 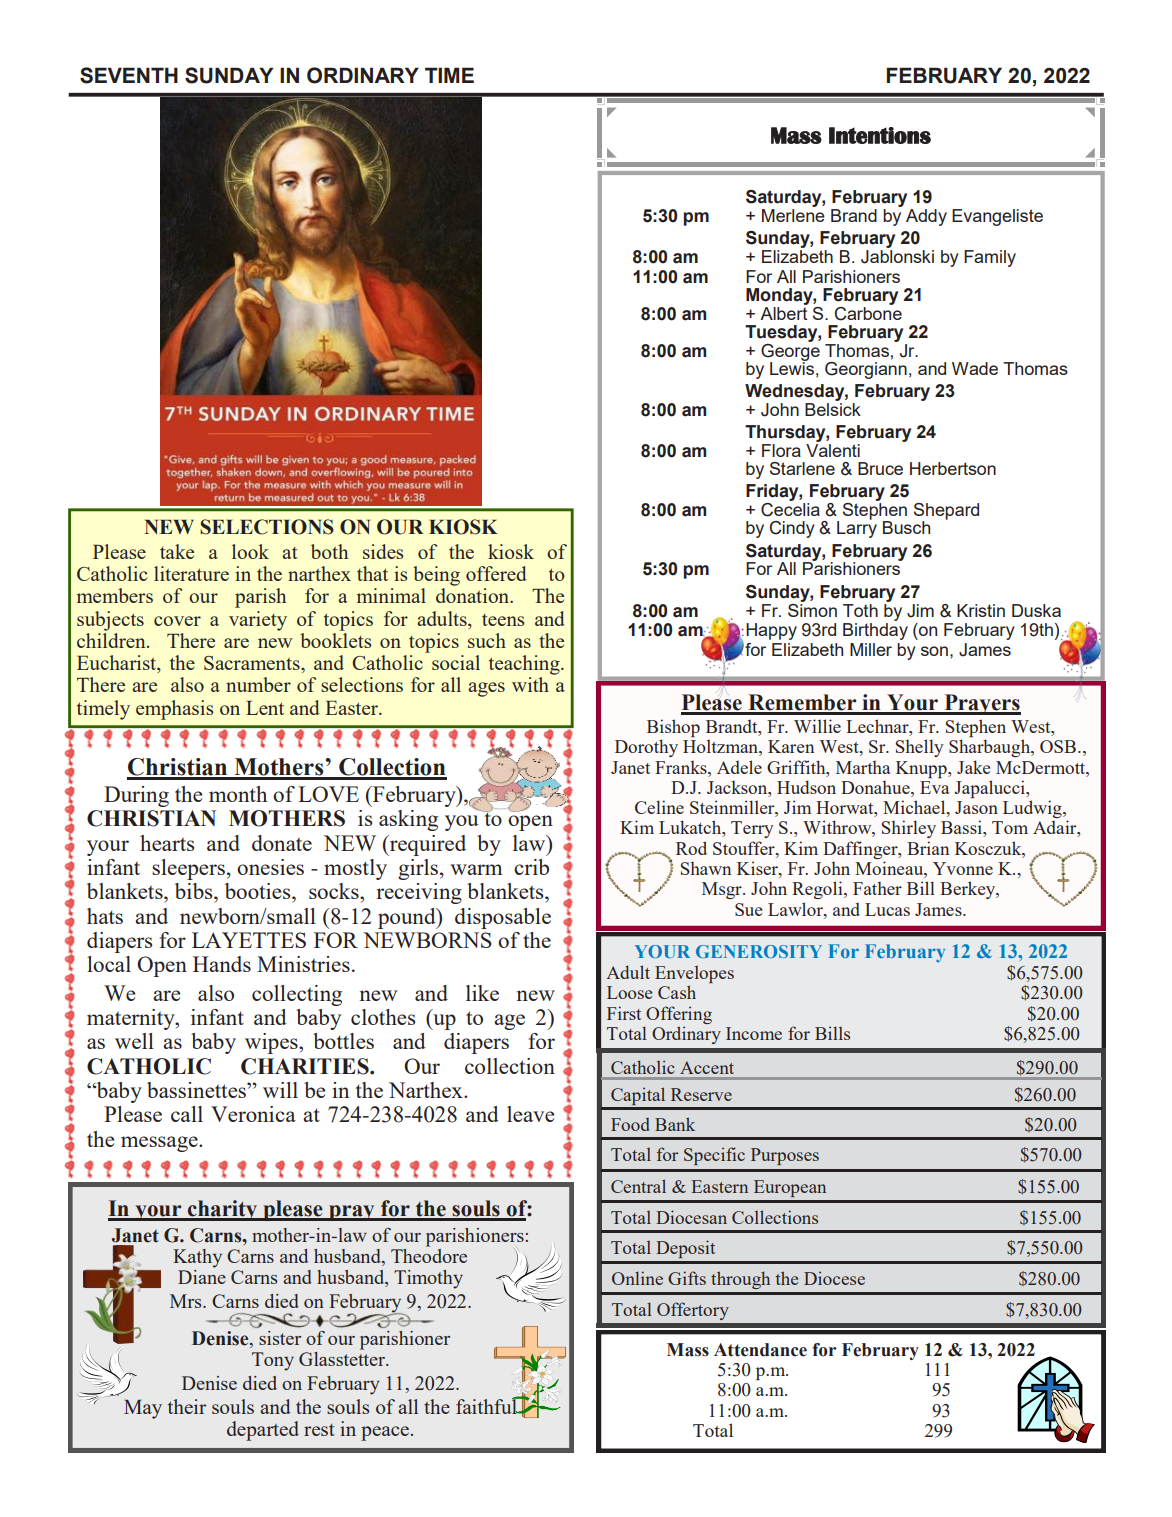 What do you see at coordinates (926, 217) in the screenshot?
I see `Addy` at bounding box center [926, 217].
